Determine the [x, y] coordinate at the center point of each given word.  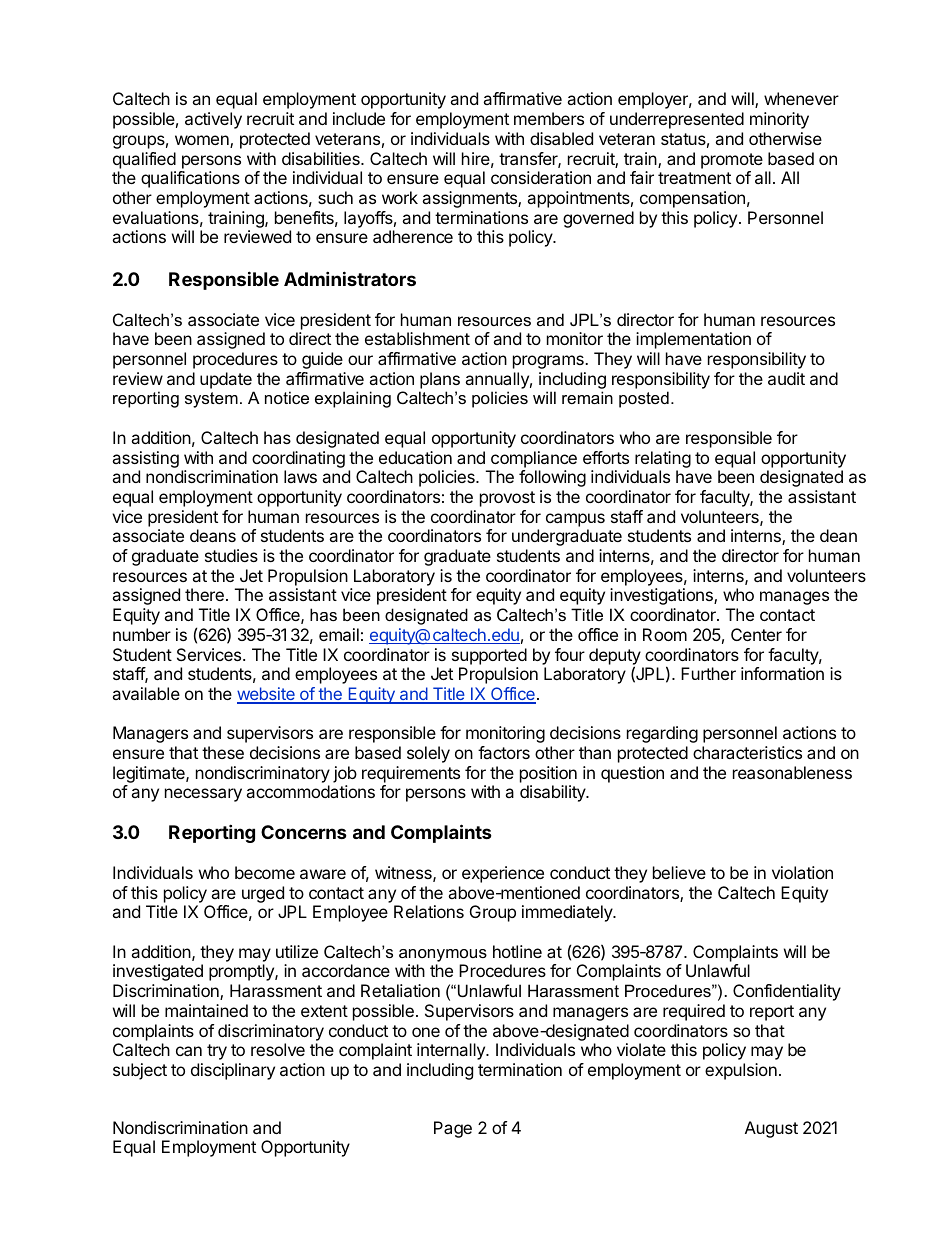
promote [732, 161]
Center [756, 634]
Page [453, 1129]
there [204, 594]
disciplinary [233, 1071]
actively [213, 120]
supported [489, 656]
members [549, 118]
